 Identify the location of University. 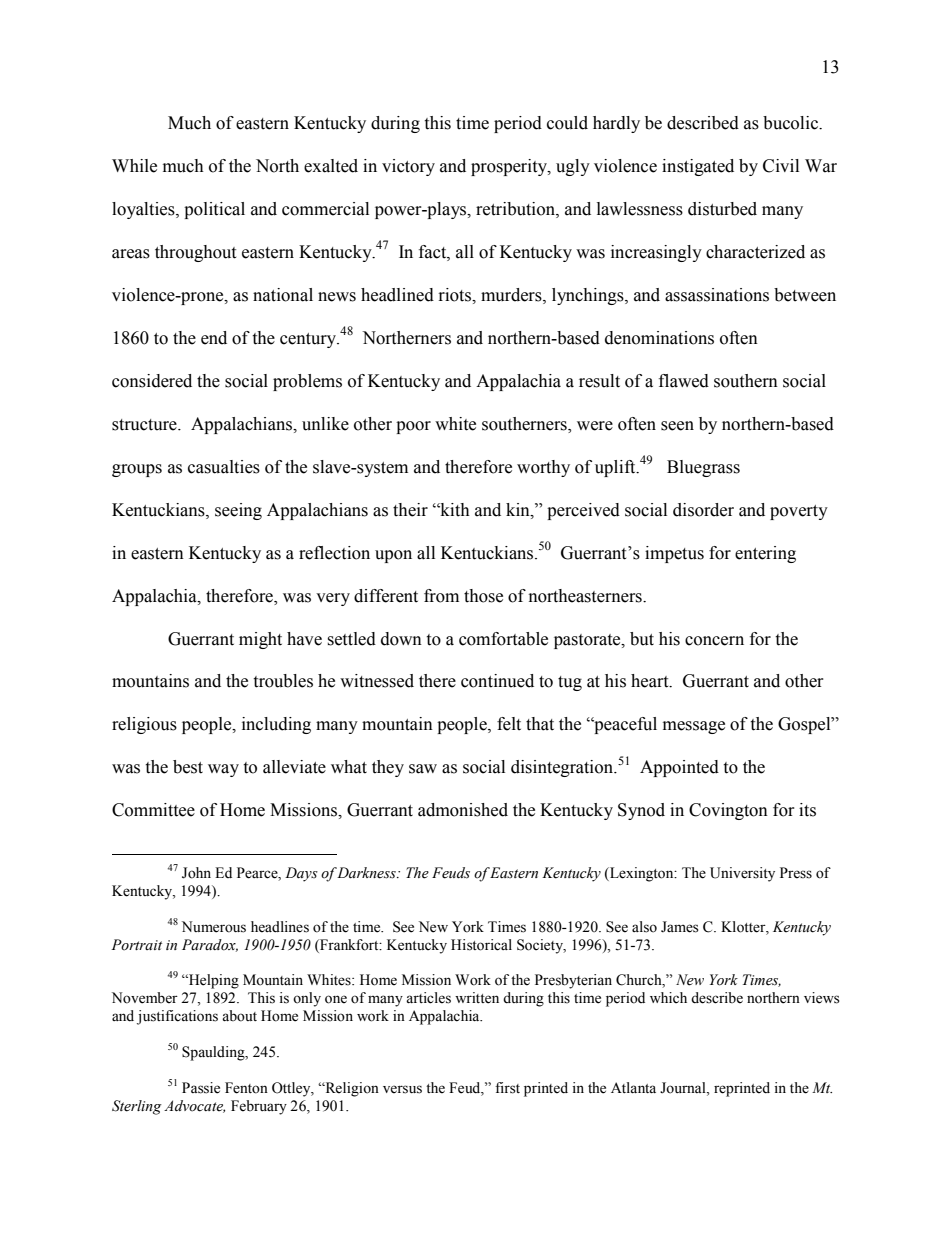
(742, 874).
